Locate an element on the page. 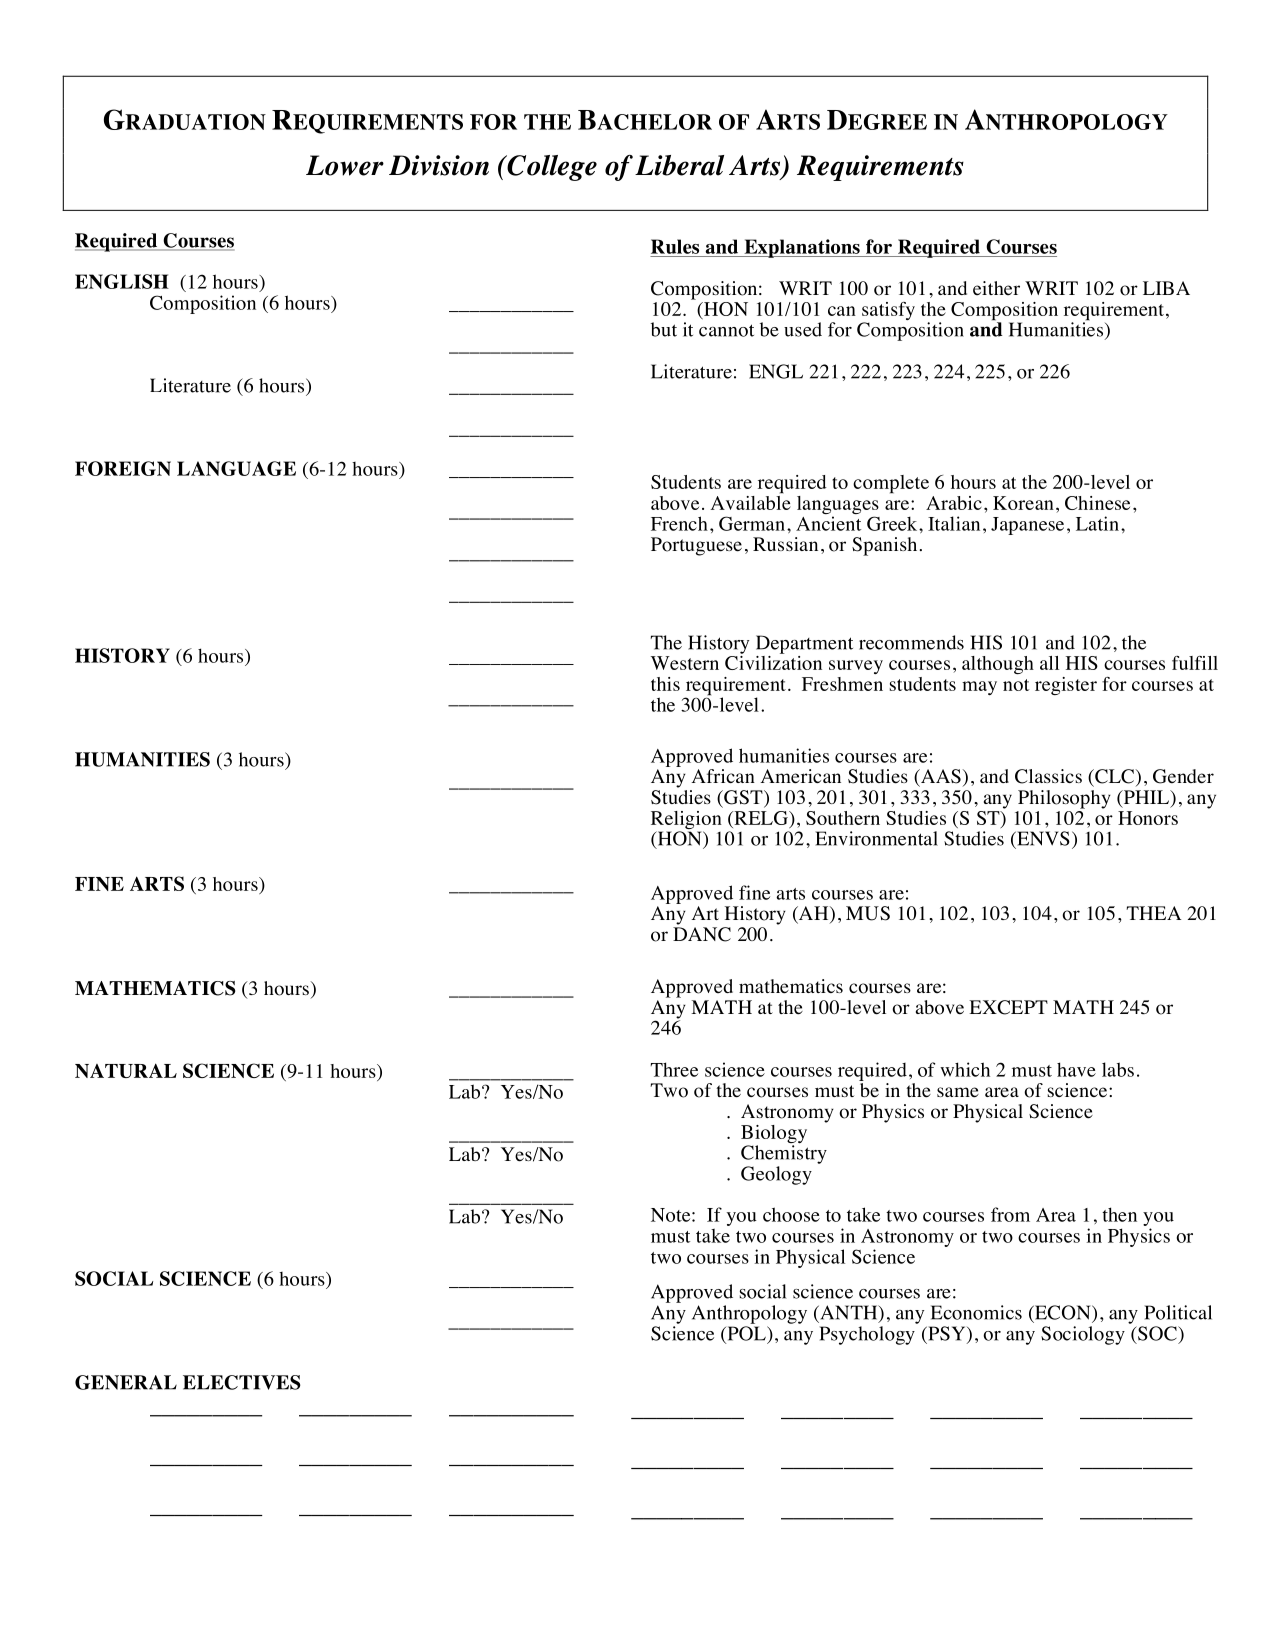 This document has height=1645, width=1271. Lower is located at coordinates (345, 165).
